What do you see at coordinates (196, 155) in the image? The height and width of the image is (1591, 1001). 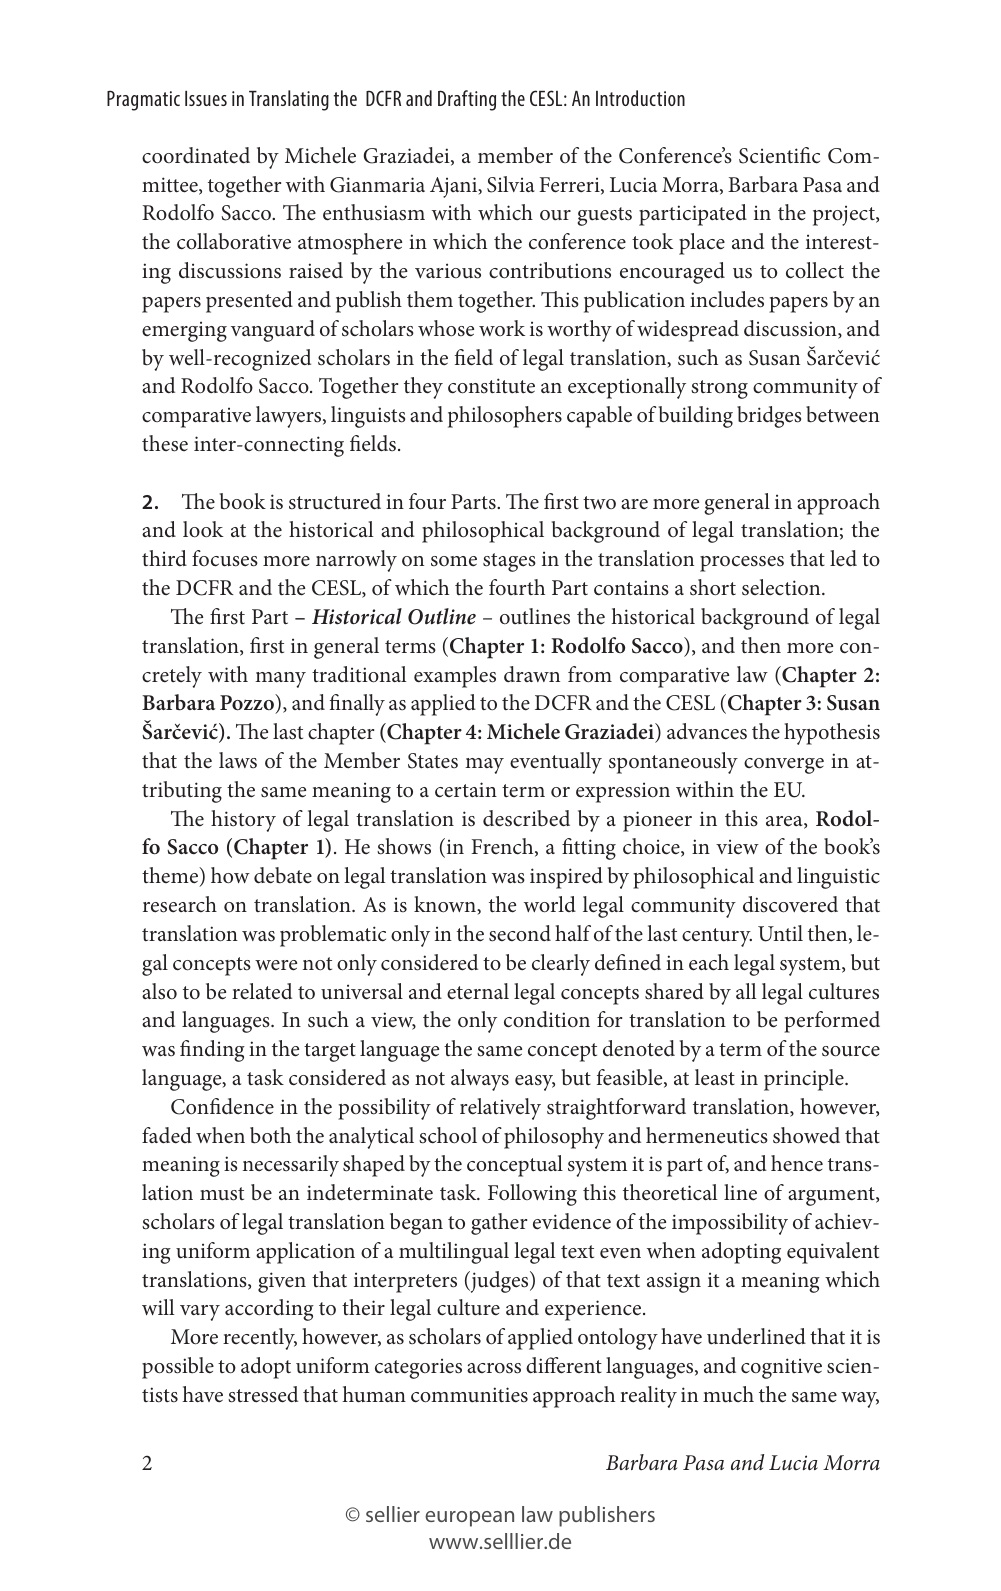 I see `coordinated` at bounding box center [196, 155].
